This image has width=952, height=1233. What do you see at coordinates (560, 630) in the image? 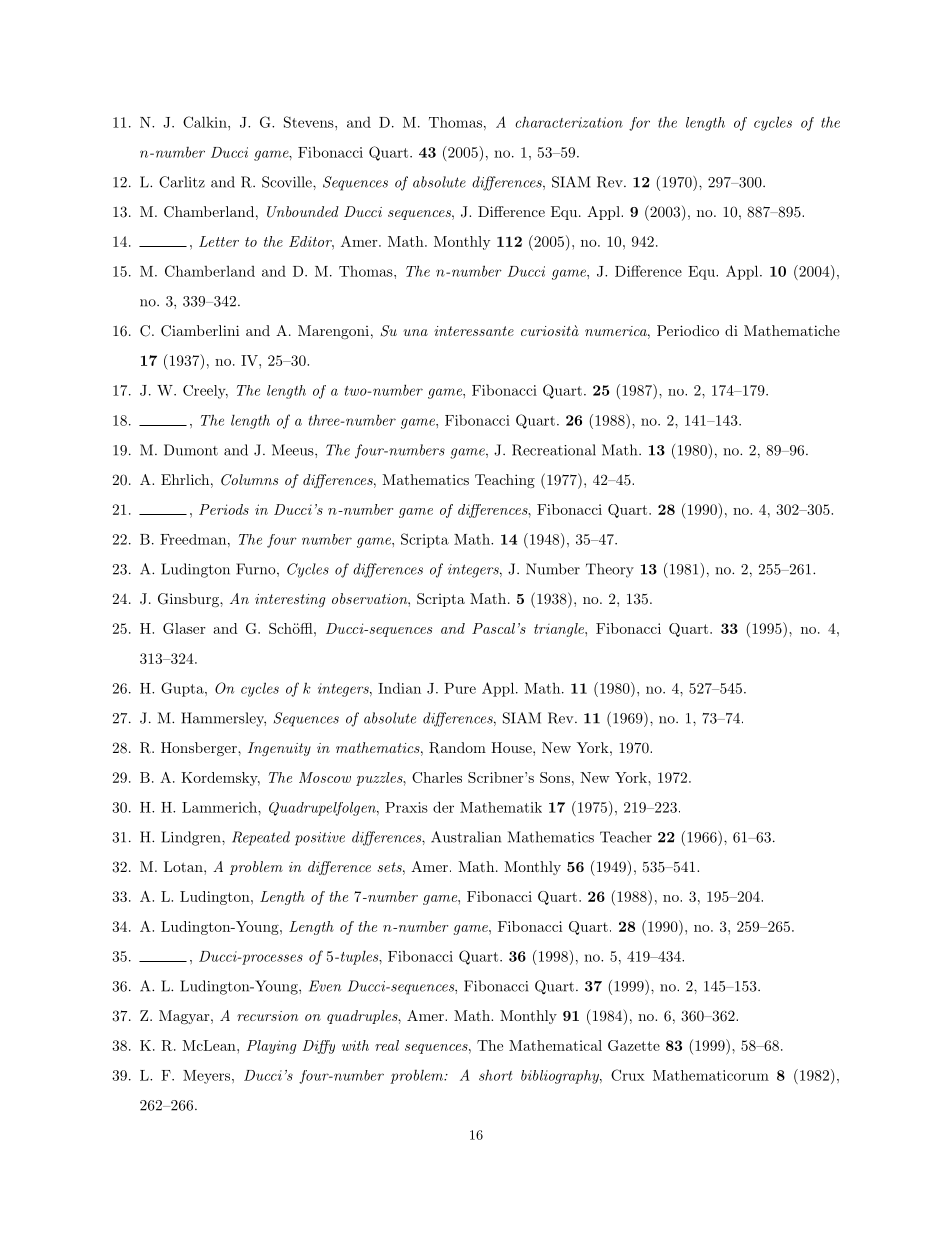
I see `triangle` at bounding box center [560, 630].
